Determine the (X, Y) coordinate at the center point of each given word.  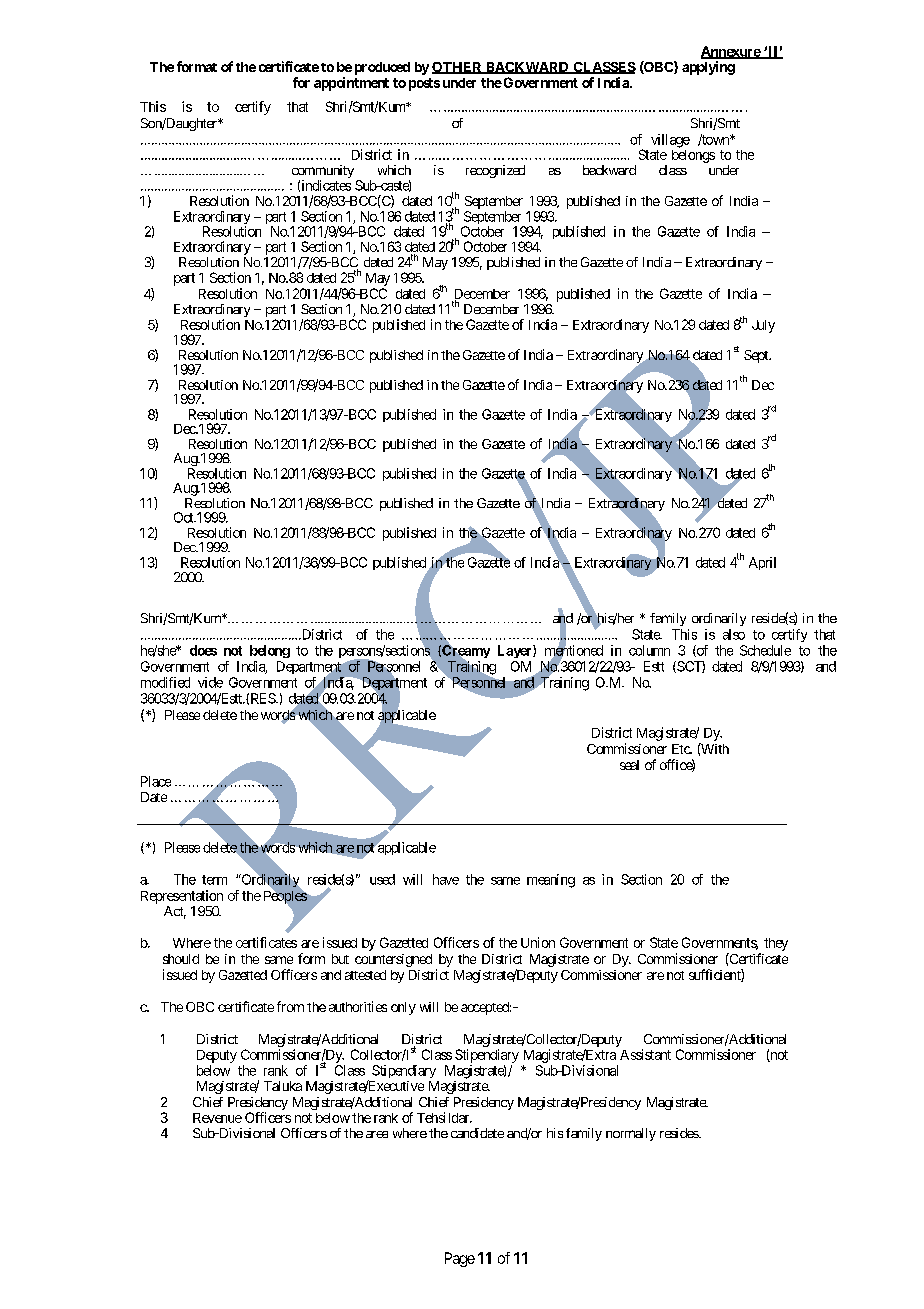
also (734, 634)
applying (708, 68)
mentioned (574, 651)
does (203, 650)
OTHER (458, 68)
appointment (351, 84)
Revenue (217, 1118)
